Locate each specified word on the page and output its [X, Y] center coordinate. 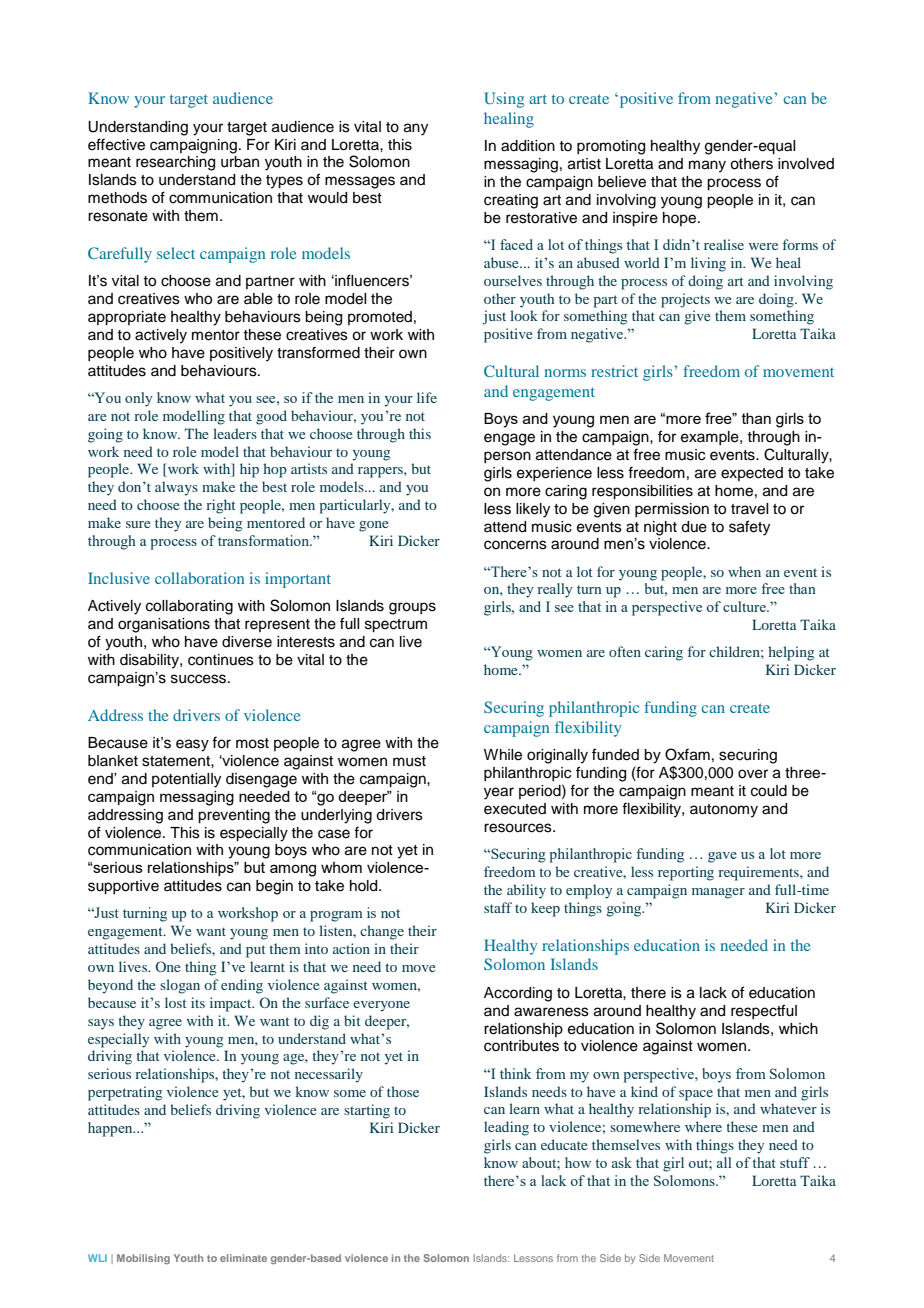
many [707, 166]
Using [504, 100]
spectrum [396, 626]
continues [221, 660]
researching [175, 163]
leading [506, 1128]
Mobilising [143, 1259]
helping [791, 653]
